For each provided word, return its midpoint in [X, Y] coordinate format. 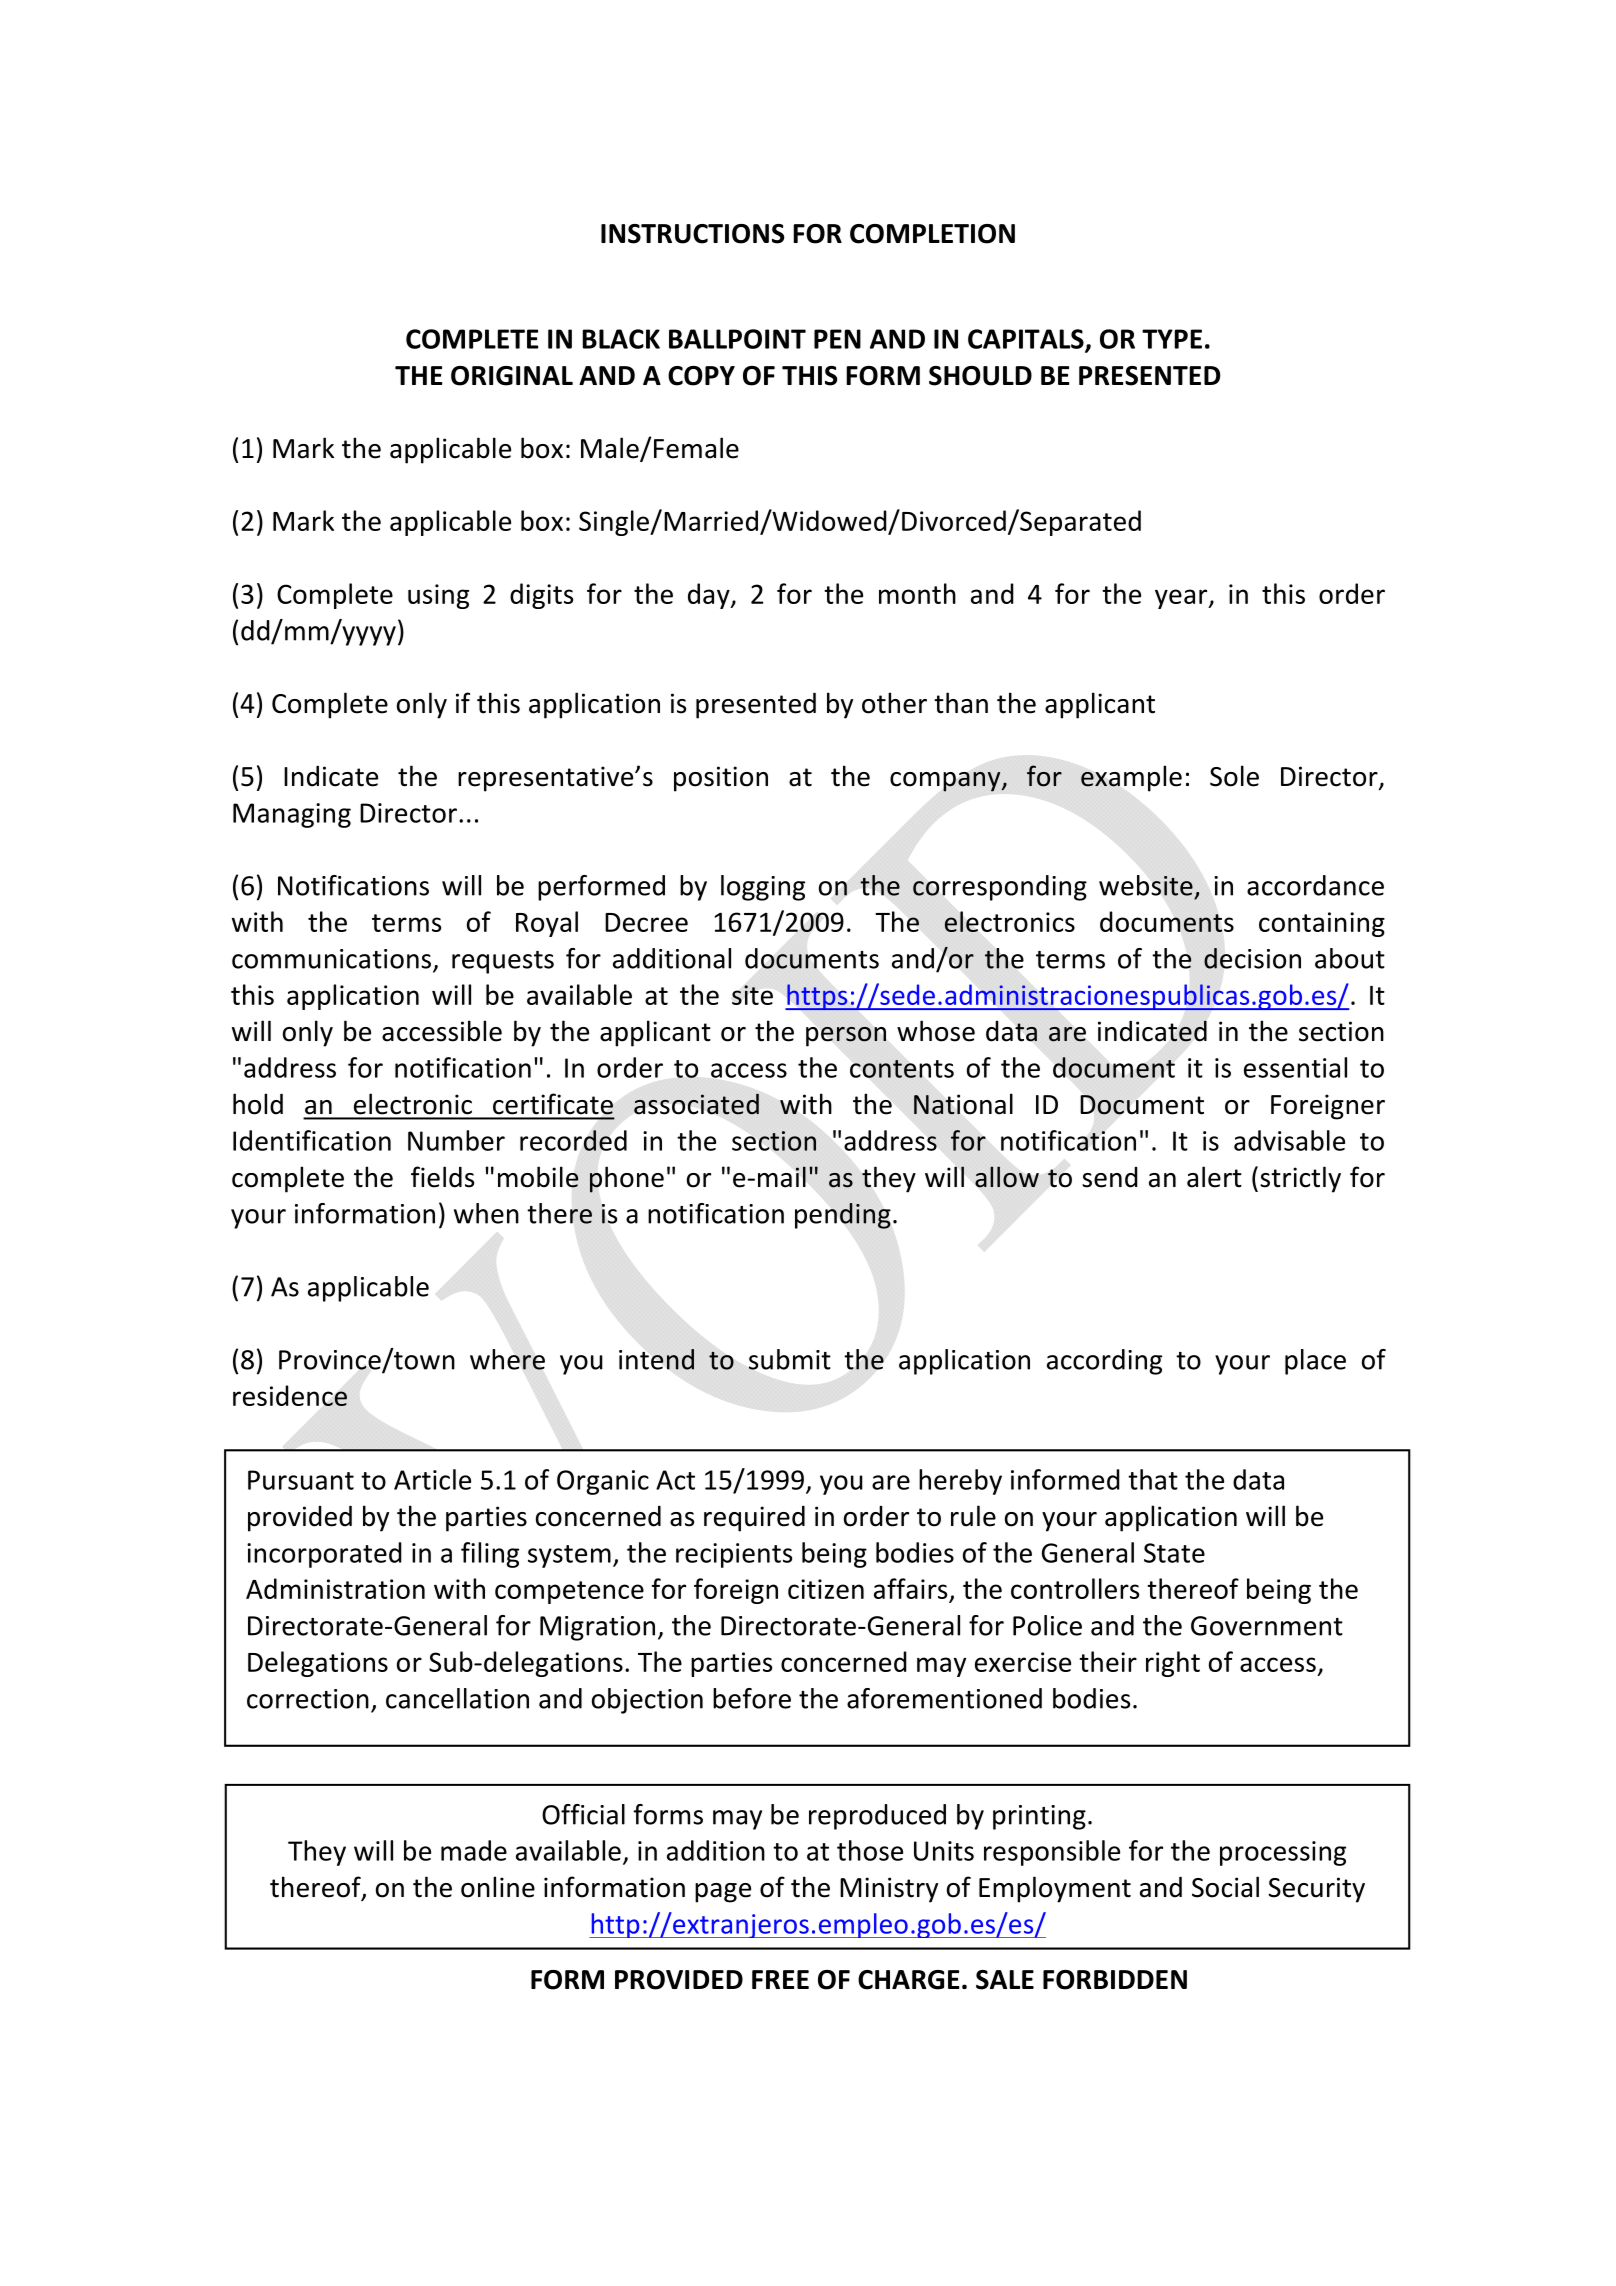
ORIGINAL [512, 376]
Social [1225, 1887]
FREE [780, 1979]
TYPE [1172, 339]
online [498, 1887]
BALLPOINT [737, 339]
